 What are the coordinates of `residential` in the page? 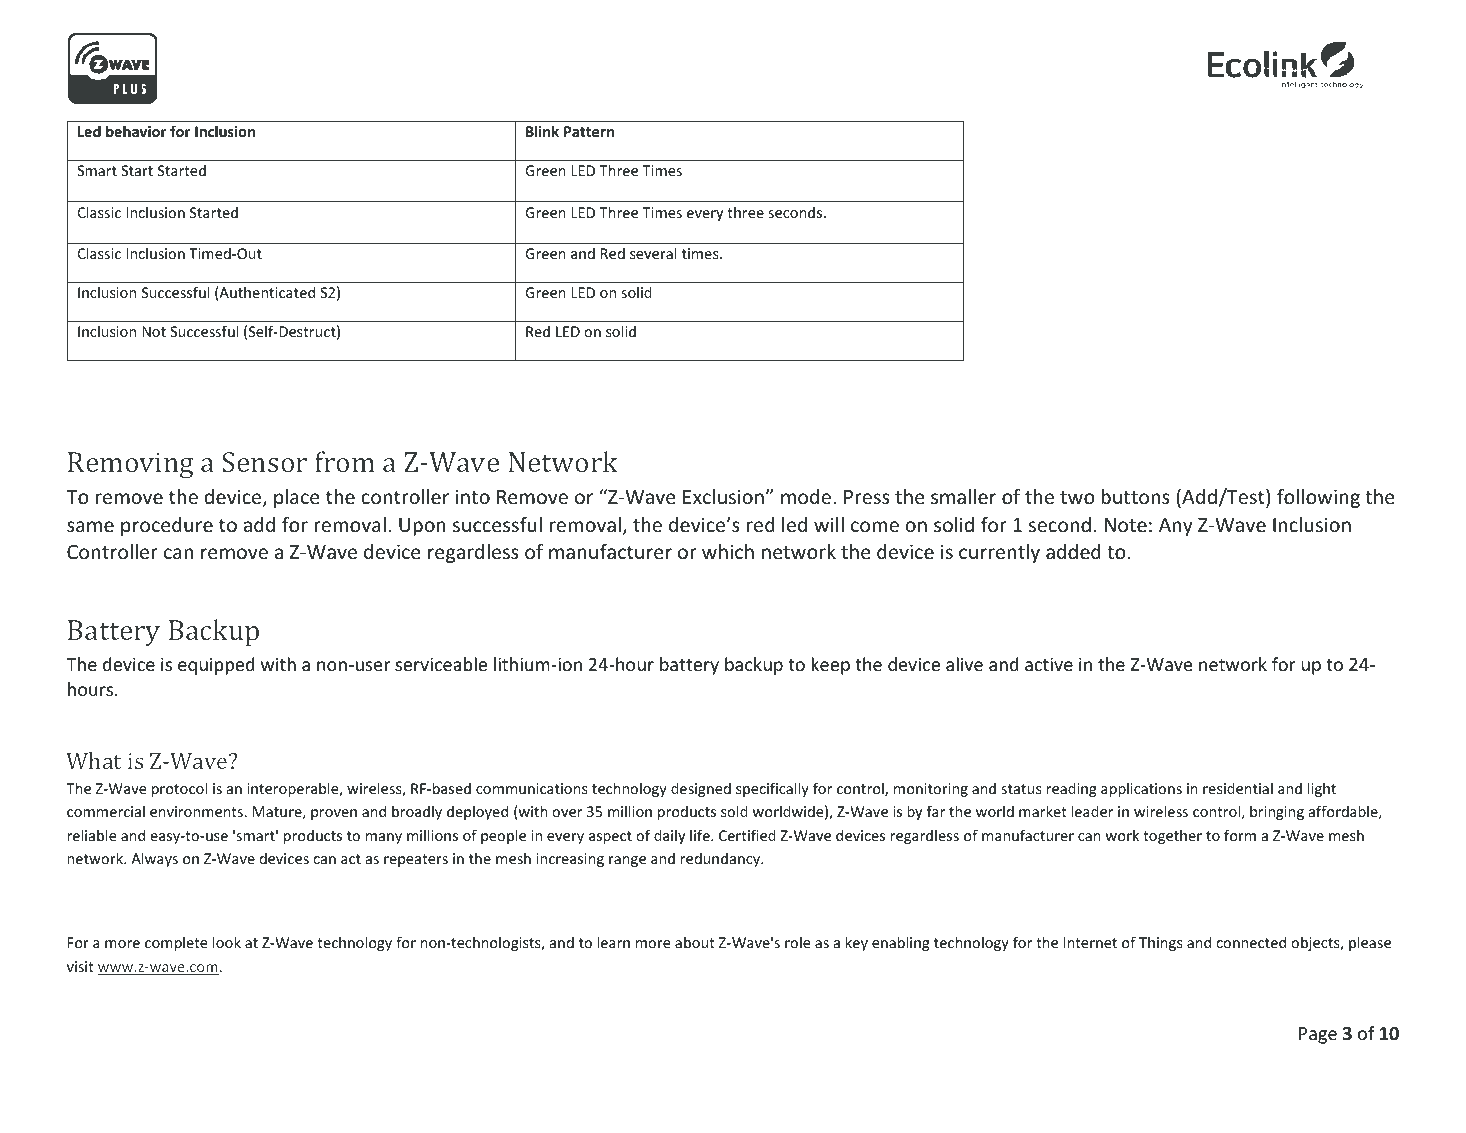 It's located at (1238, 788).
